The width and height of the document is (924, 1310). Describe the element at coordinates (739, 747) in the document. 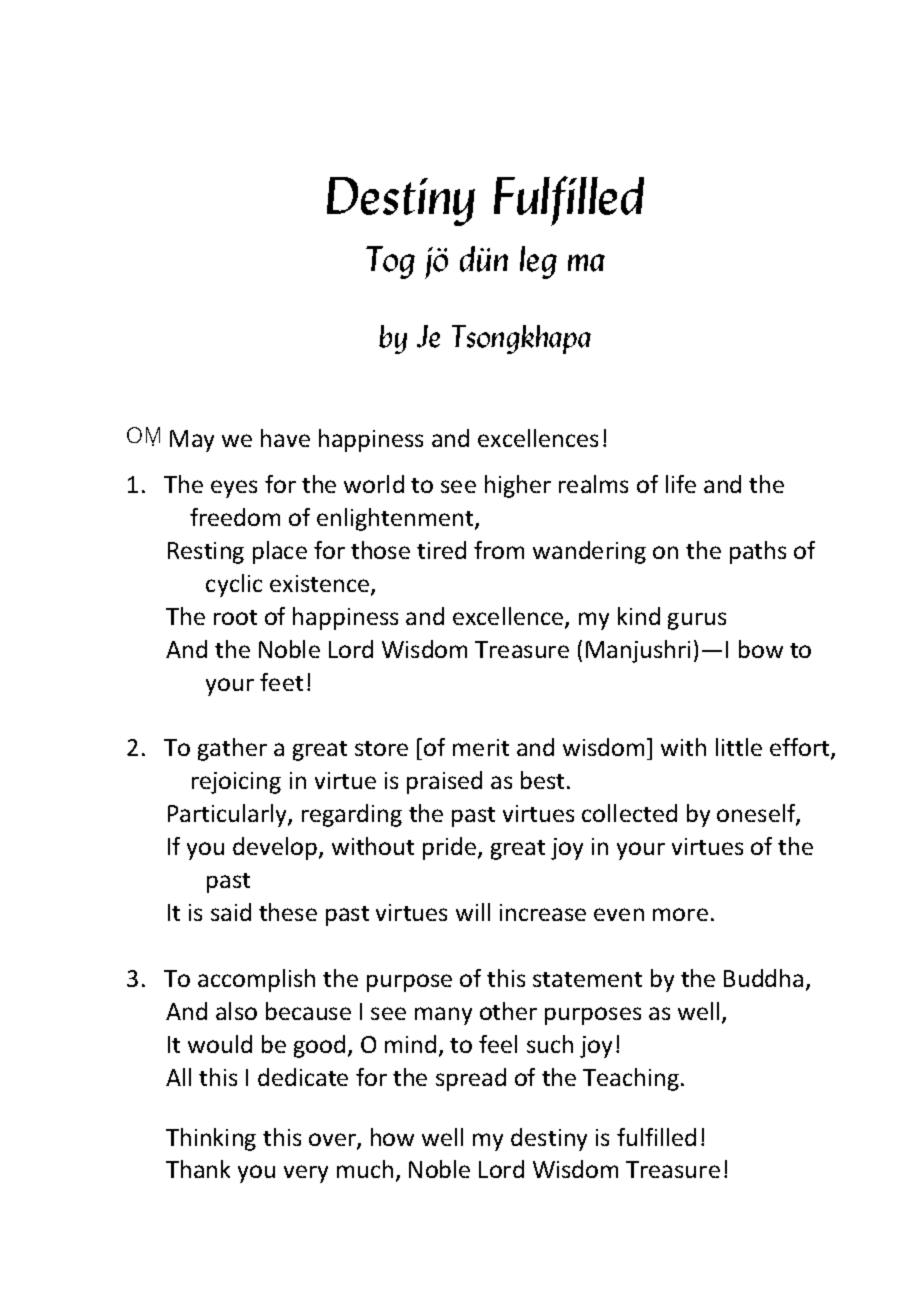

I see `little` at that location.
